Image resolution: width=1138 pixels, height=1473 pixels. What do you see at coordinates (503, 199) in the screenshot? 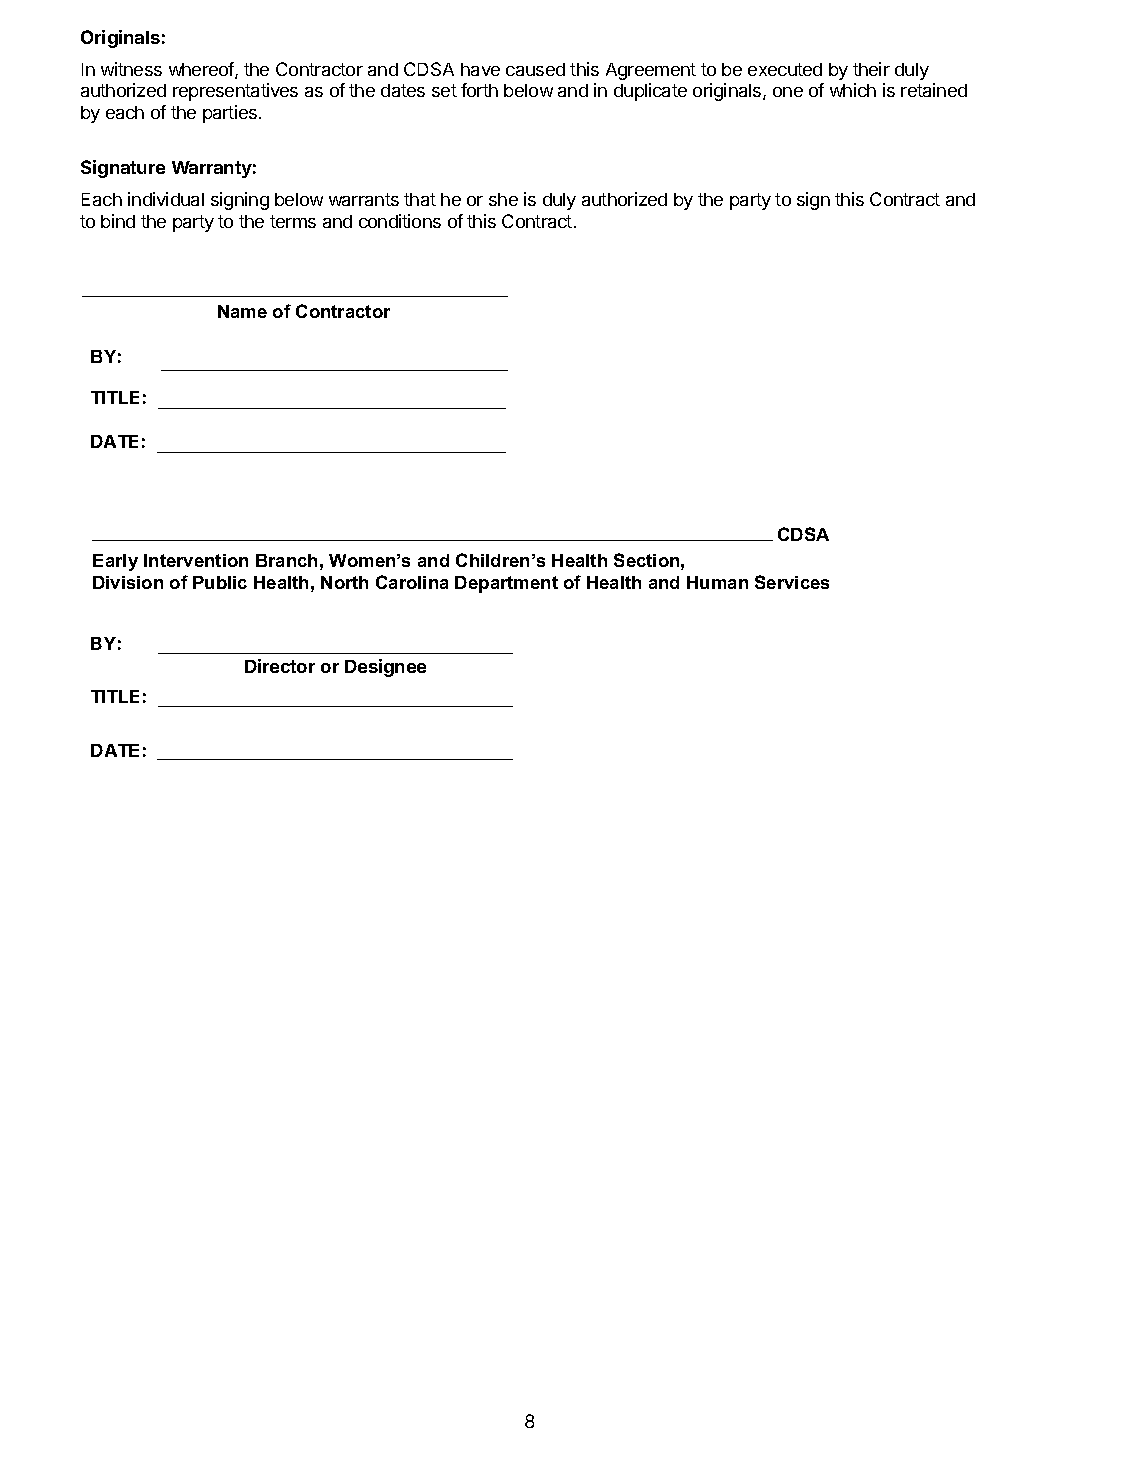
I see `she` at bounding box center [503, 199].
